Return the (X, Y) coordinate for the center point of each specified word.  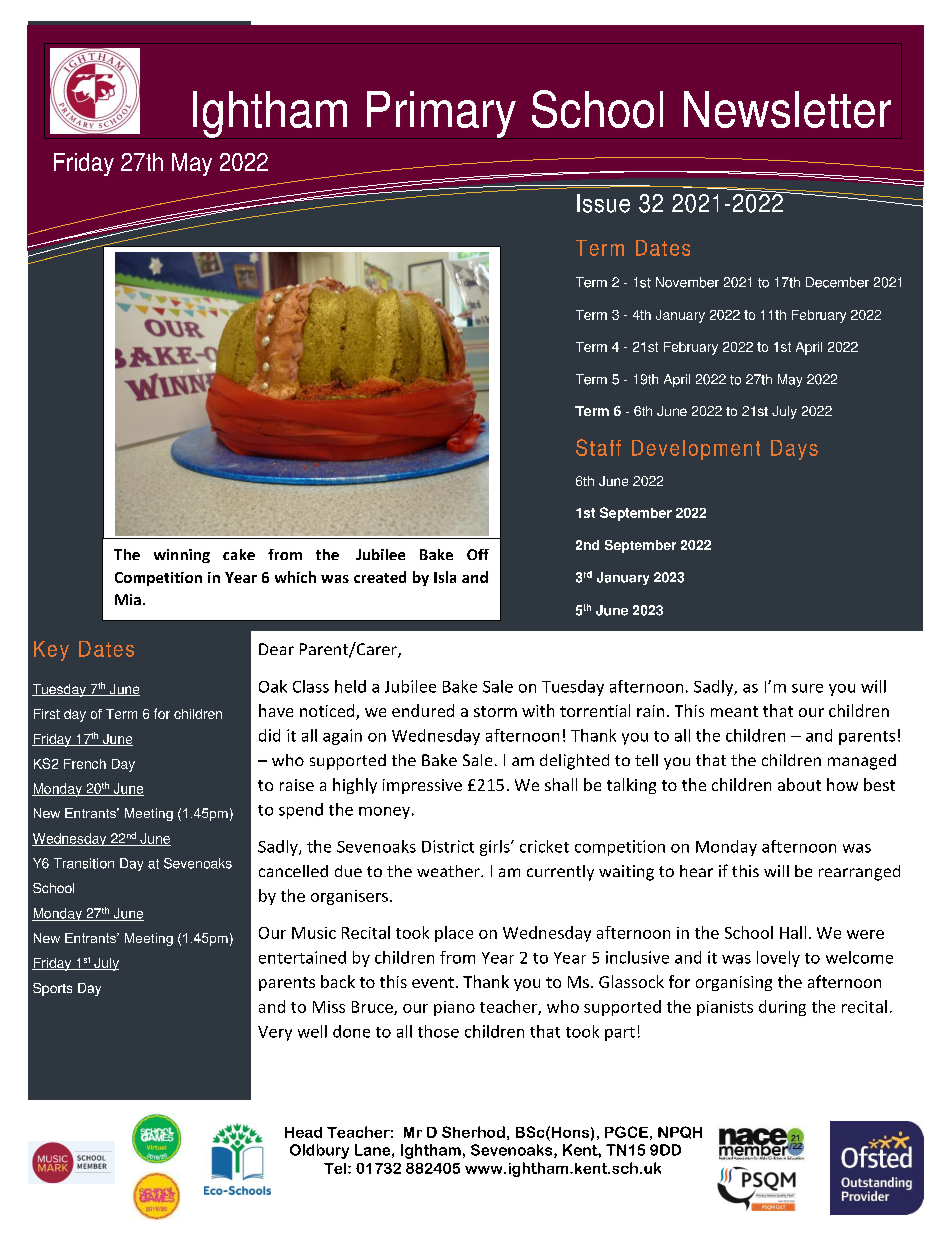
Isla (445, 577)
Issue (603, 203)
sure (807, 688)
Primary (441, 115)
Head (303, 1132)
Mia (128, 599)
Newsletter (787, 109)
